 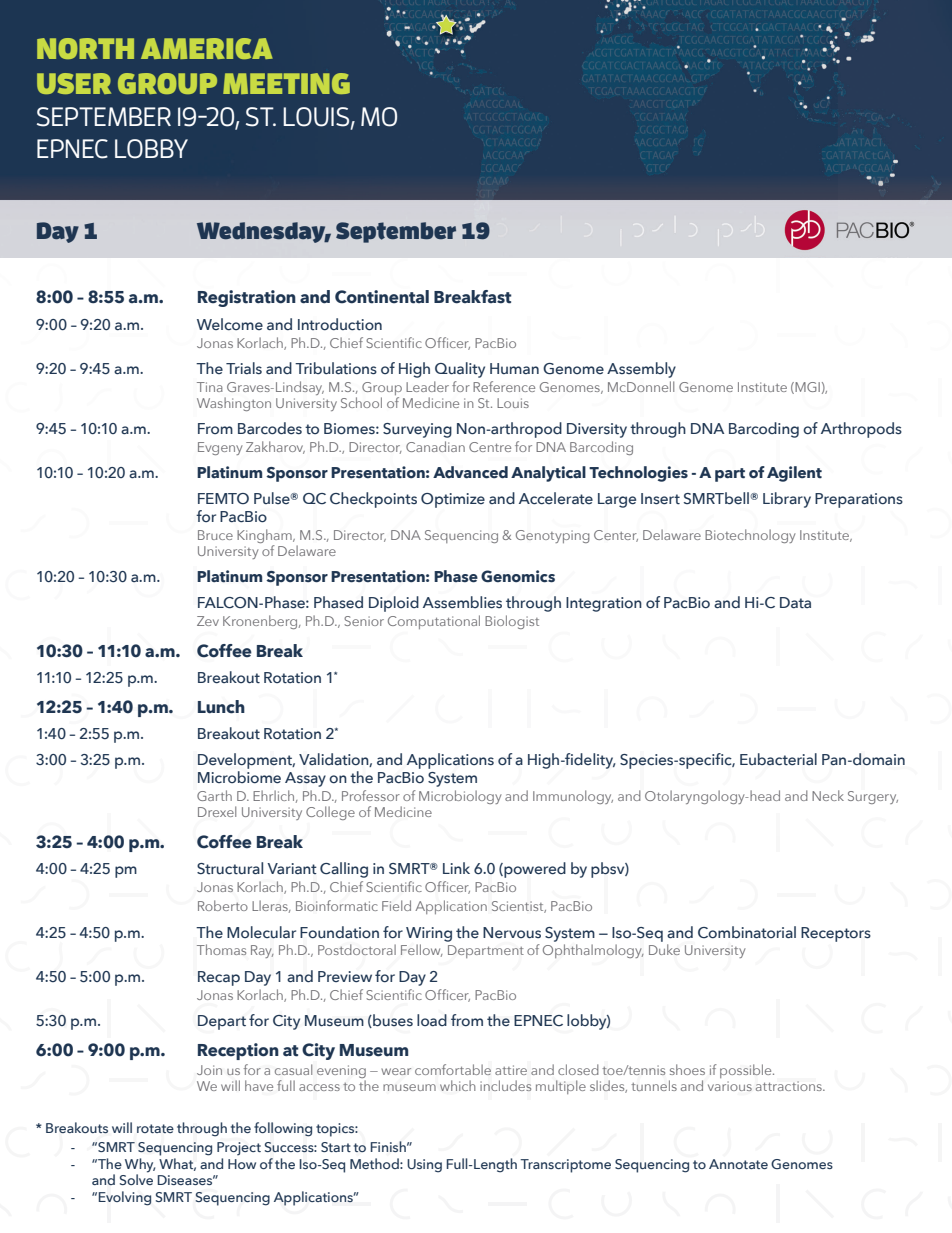 I want to click on Data, so click(x=795, y=603).
